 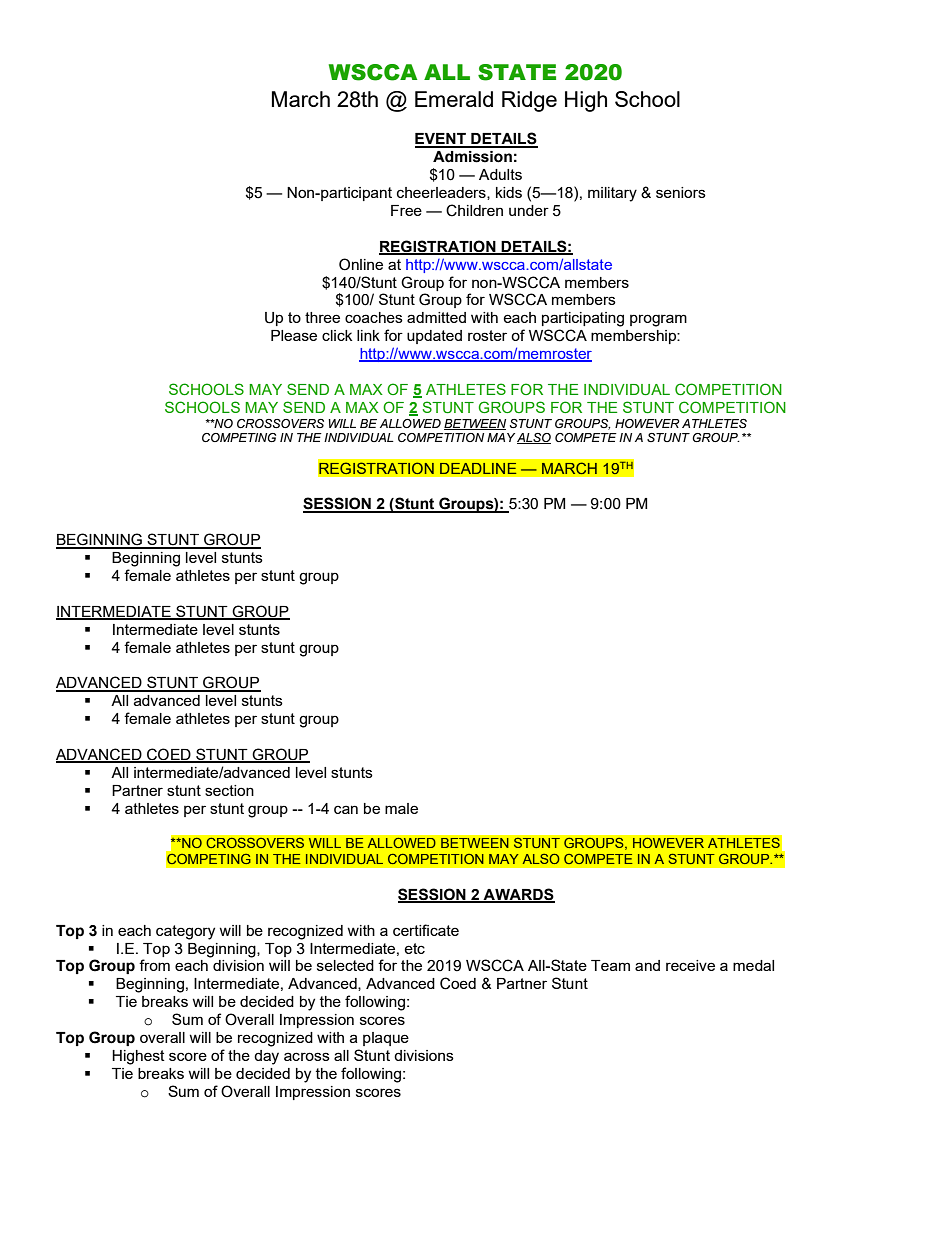 I want to click on receive, so click(x=690, y=965).
